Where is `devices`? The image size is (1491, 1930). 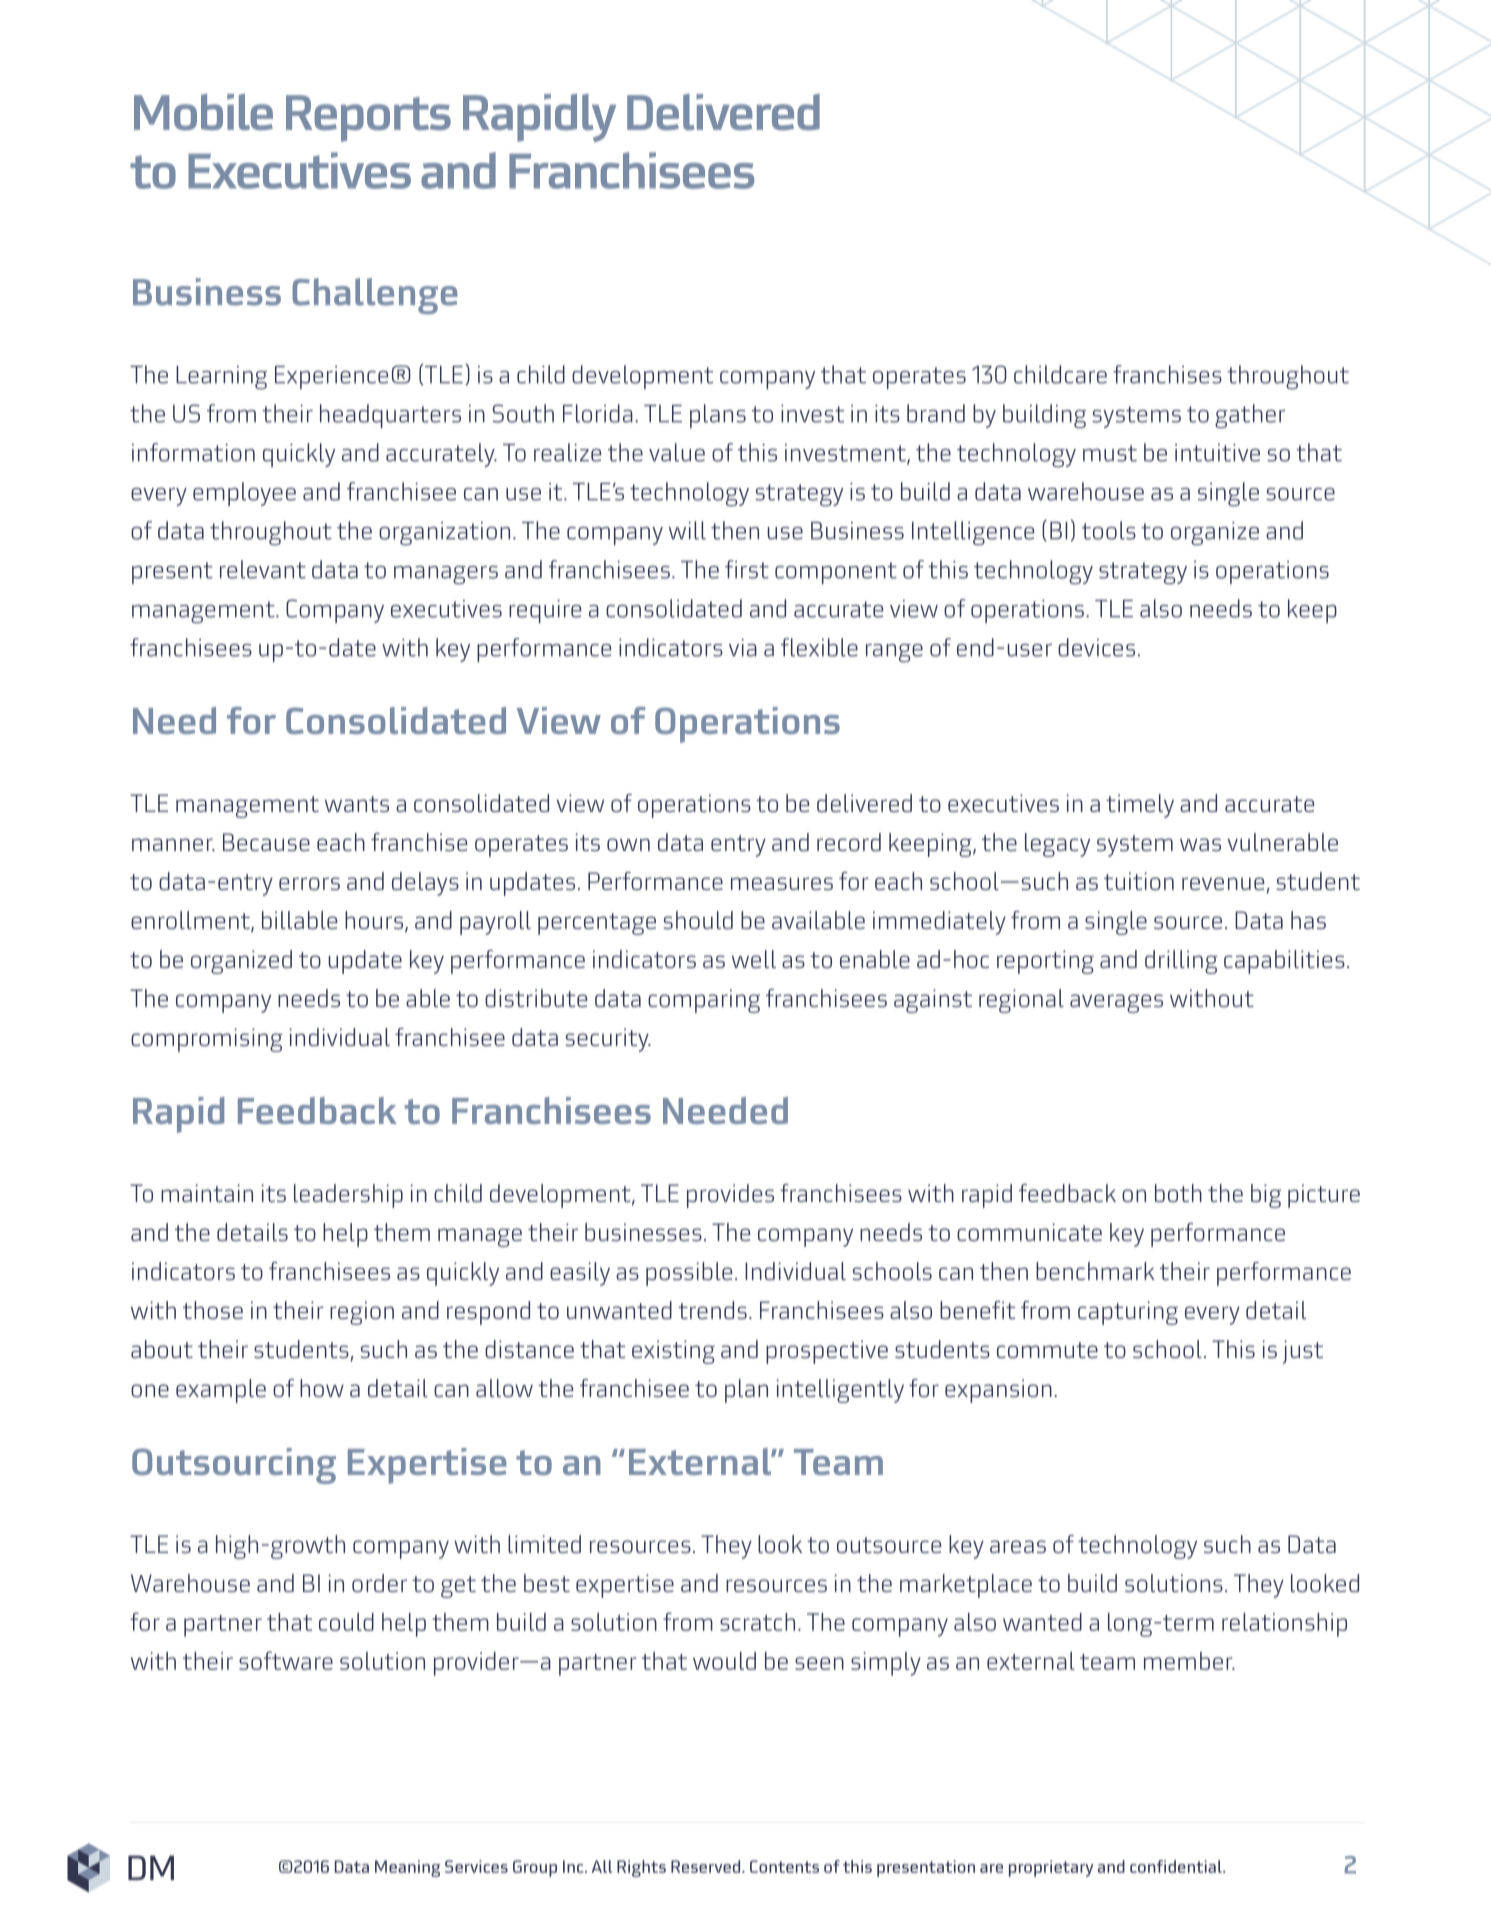 devices is located at coordinates (1096, 647).
